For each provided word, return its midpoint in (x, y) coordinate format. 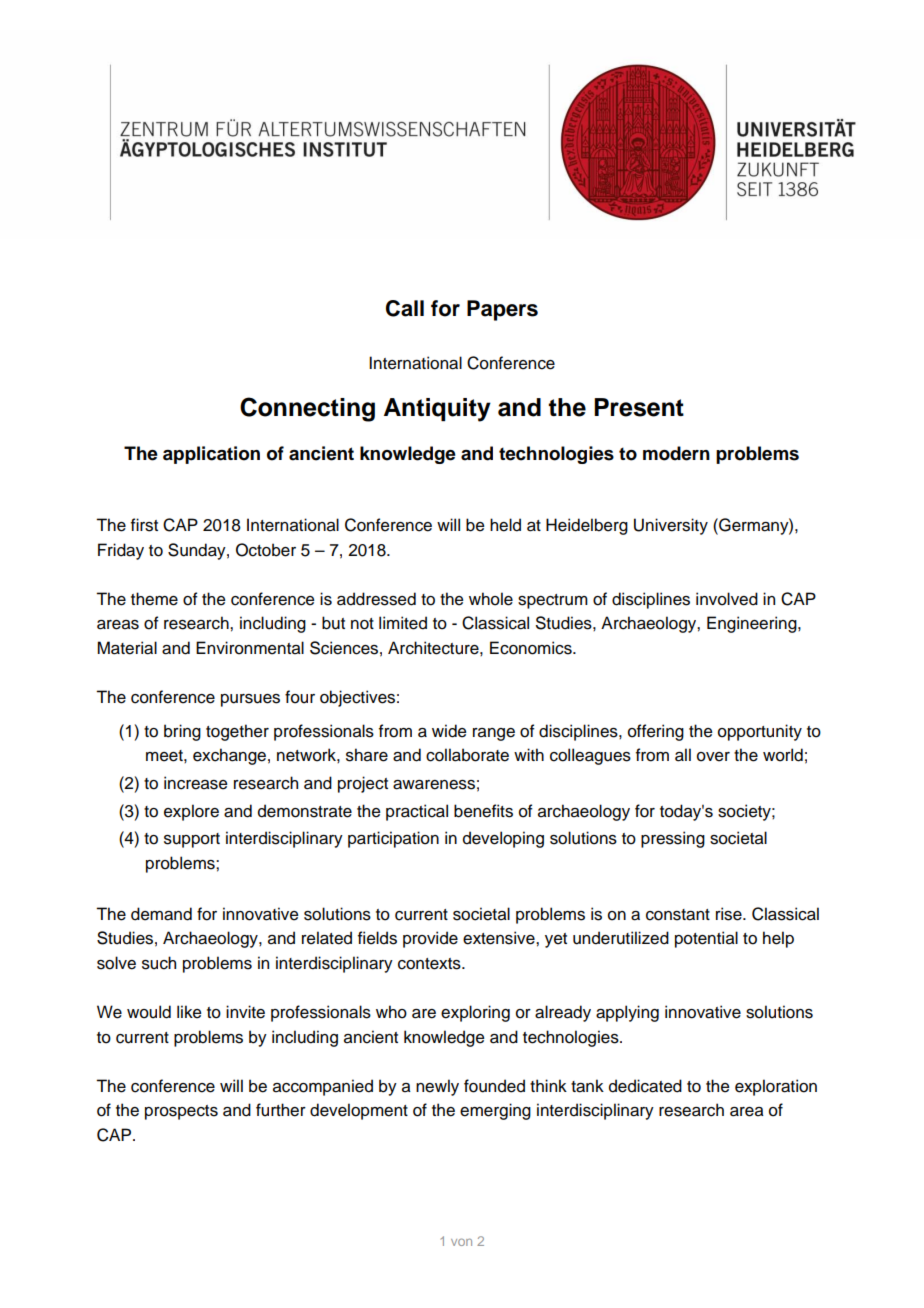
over (713, 757)
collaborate (467, 755)
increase (196, 783)
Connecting (307, 409)
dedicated (645, 1086)
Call (405, 308)
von (461, 1242)
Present (639, 407)
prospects (181, 1112)
